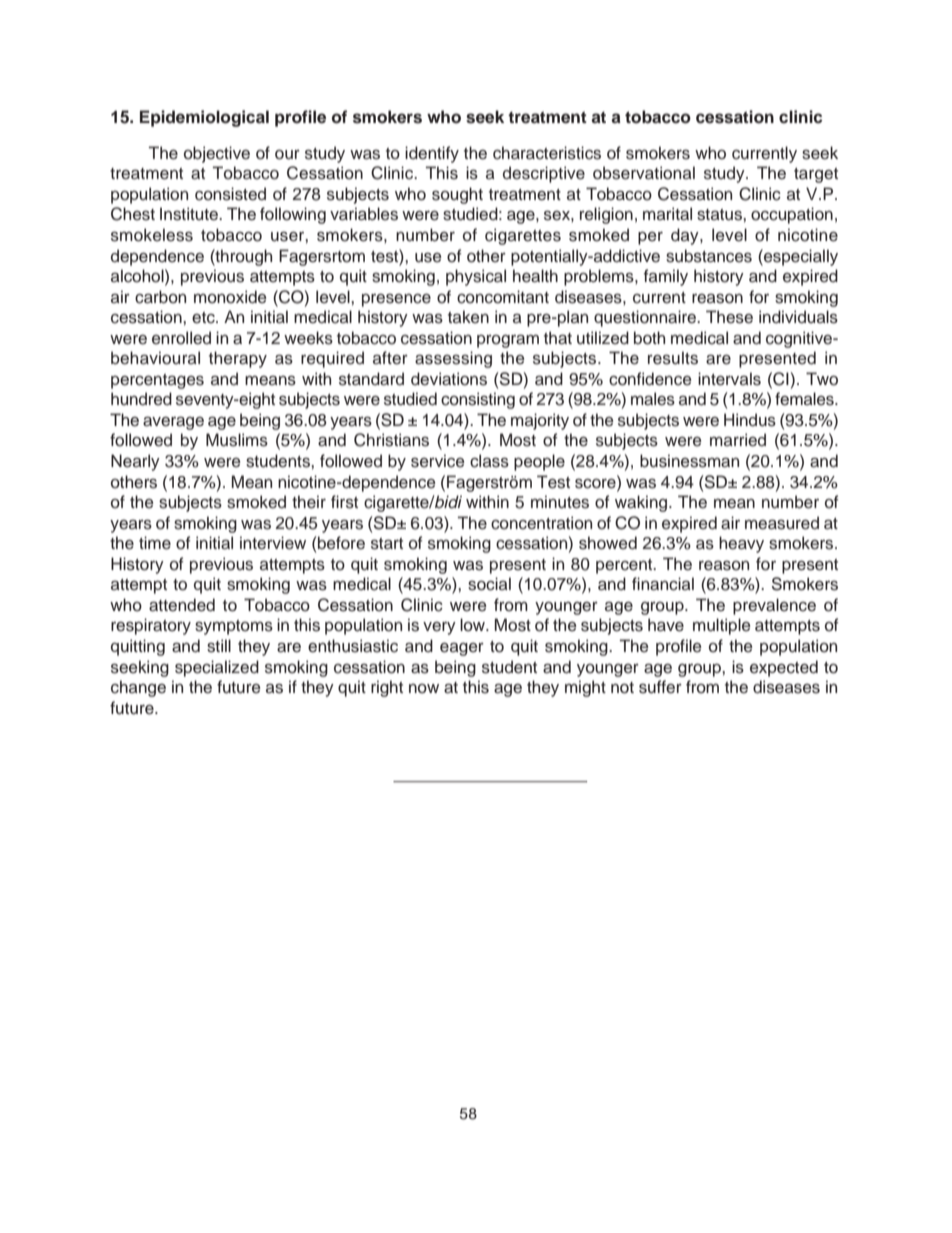 The width and height of the document is (952, 1233). Describe the element at coordinates (204, 118) in the document. I see `Epidemiological` at that location.
